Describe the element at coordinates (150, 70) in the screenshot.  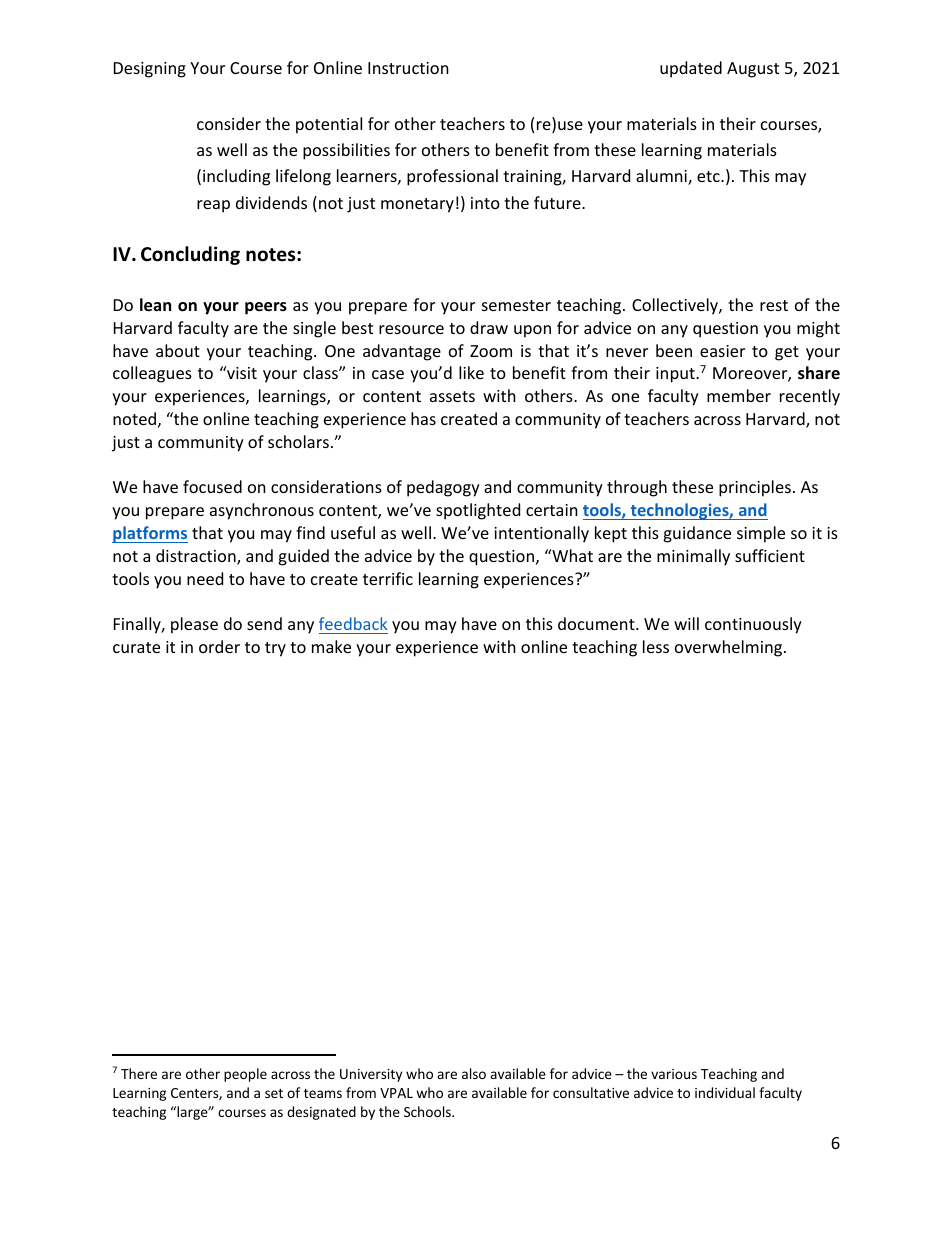
I see `Designing` at that location.
